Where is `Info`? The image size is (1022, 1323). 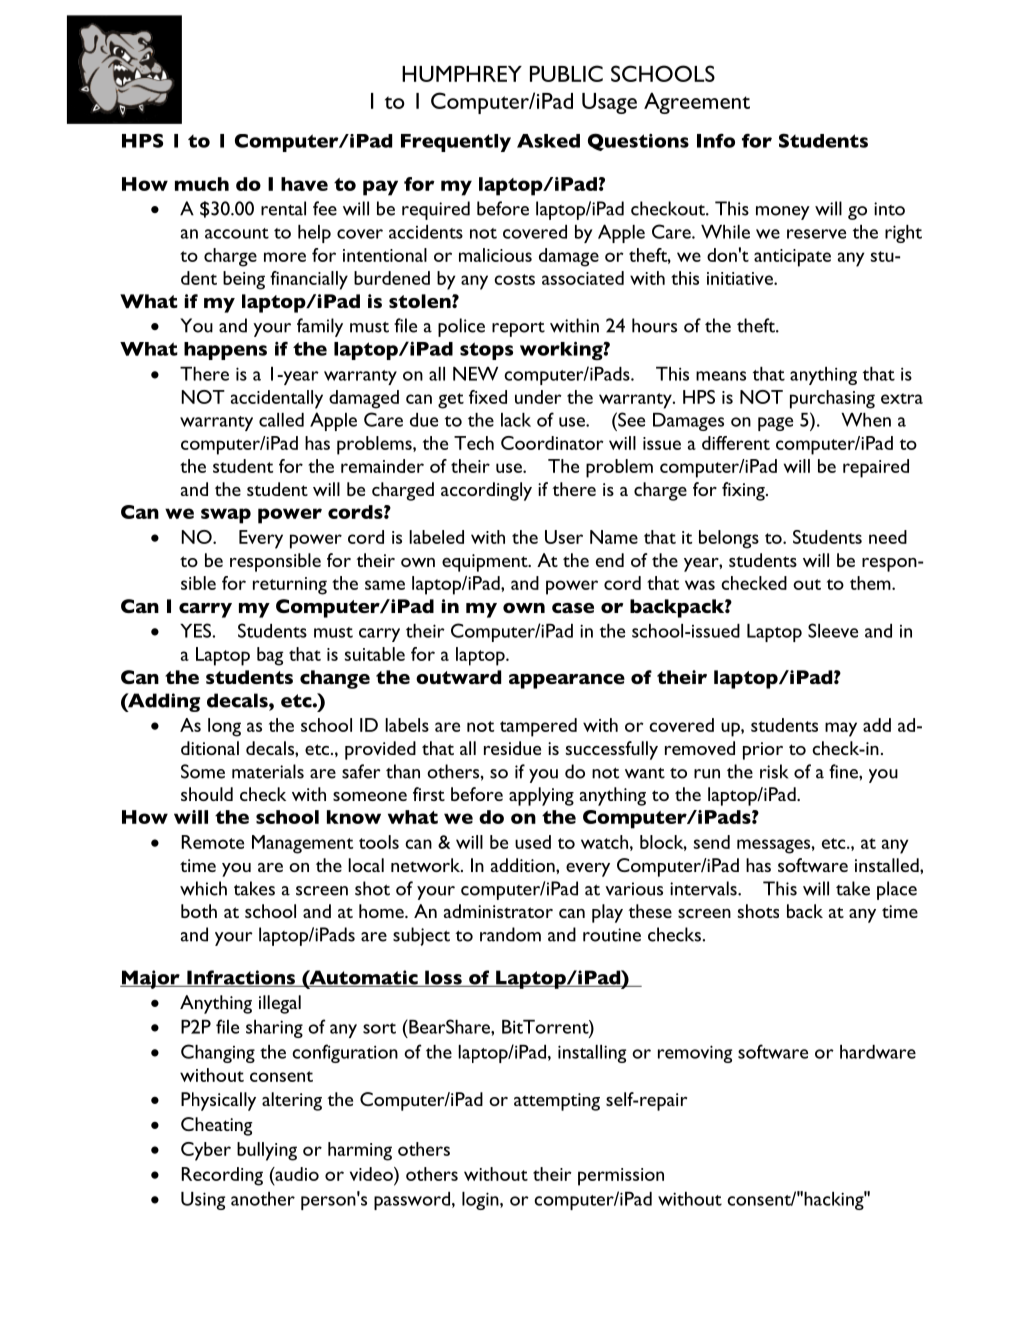 Info is located at coordinates (716, 140).
